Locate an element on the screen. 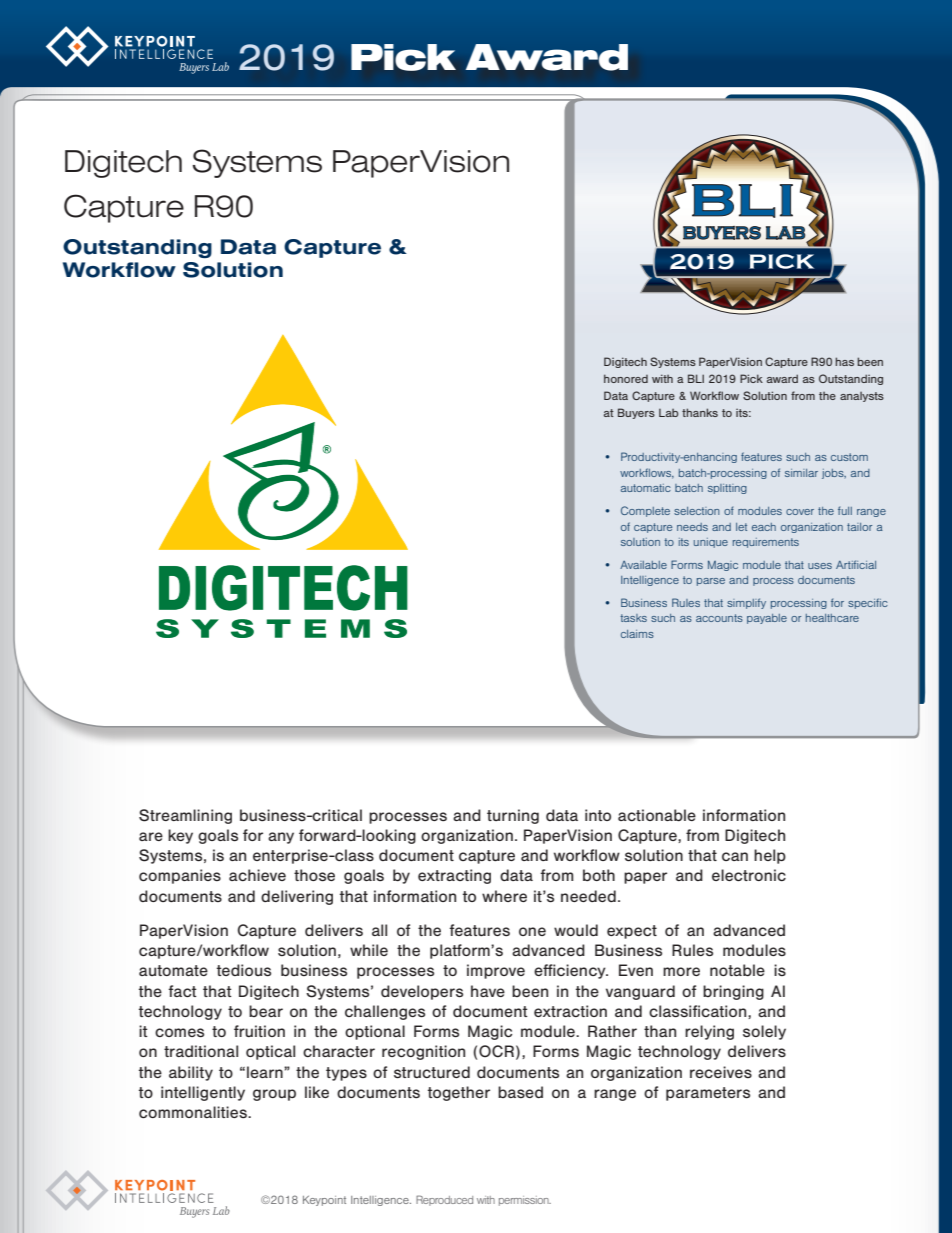 The width and height of the screenshot is (952, 1233). payable is located at coordinates (767, 619).
